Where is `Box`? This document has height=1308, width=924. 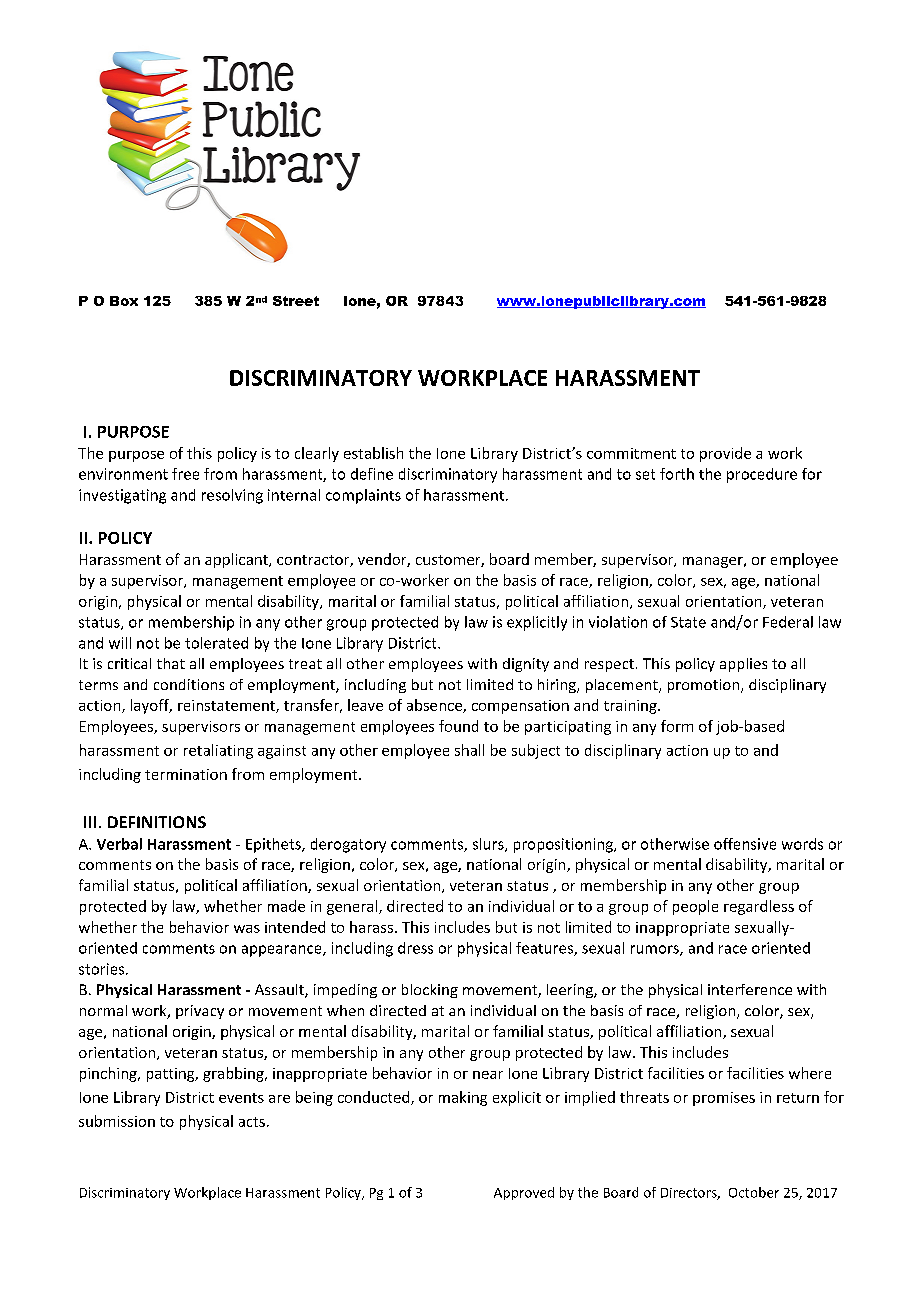 Box is located at coordinates (124, 301).
